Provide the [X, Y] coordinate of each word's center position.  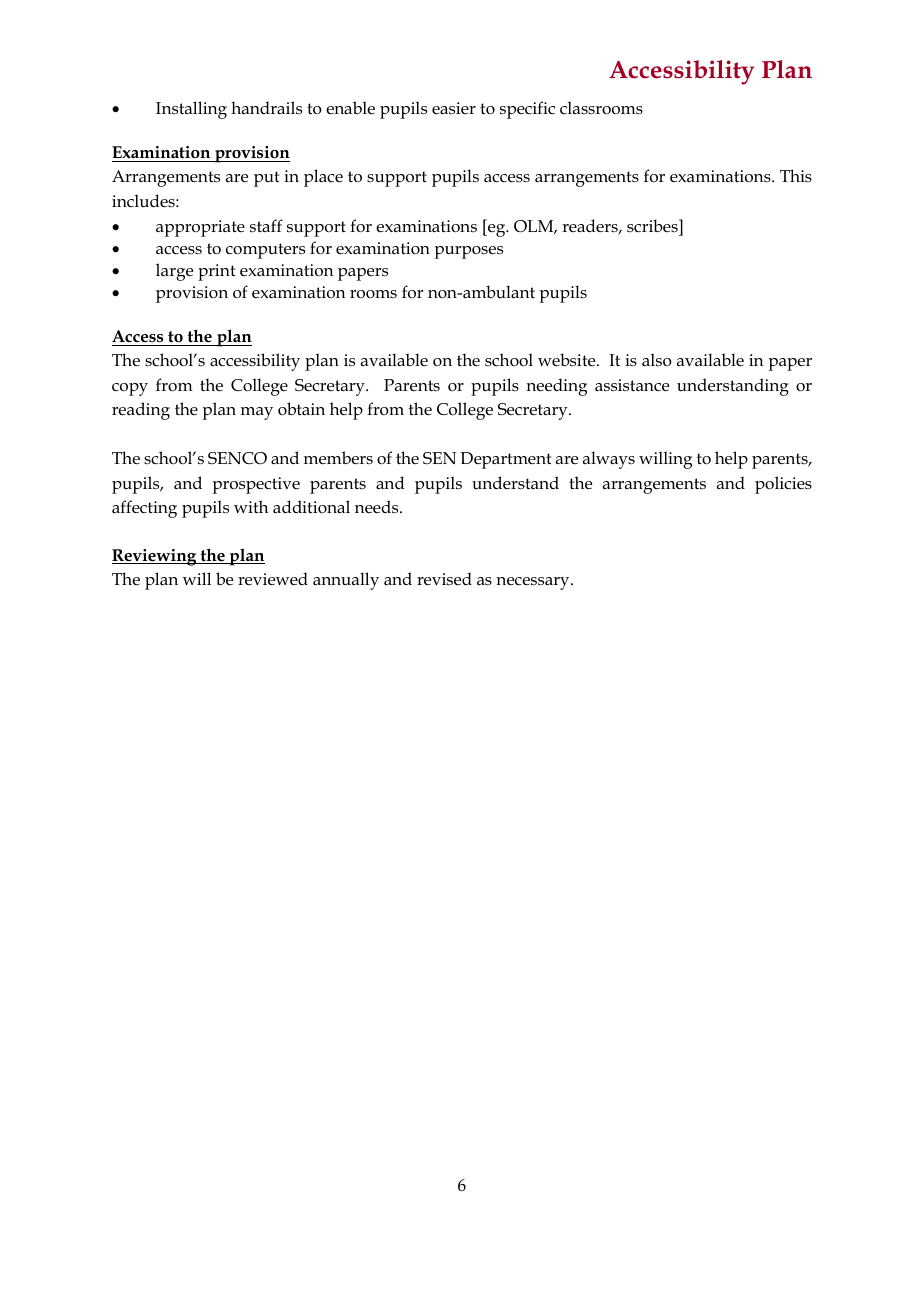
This [796, 175]
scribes [653, 225]
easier [454, 108]
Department [505, 460]
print [216, 272]
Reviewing [155, 557]
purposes [468, 252]
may [257, 413]
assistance [632, 385]
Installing [191, 110]
